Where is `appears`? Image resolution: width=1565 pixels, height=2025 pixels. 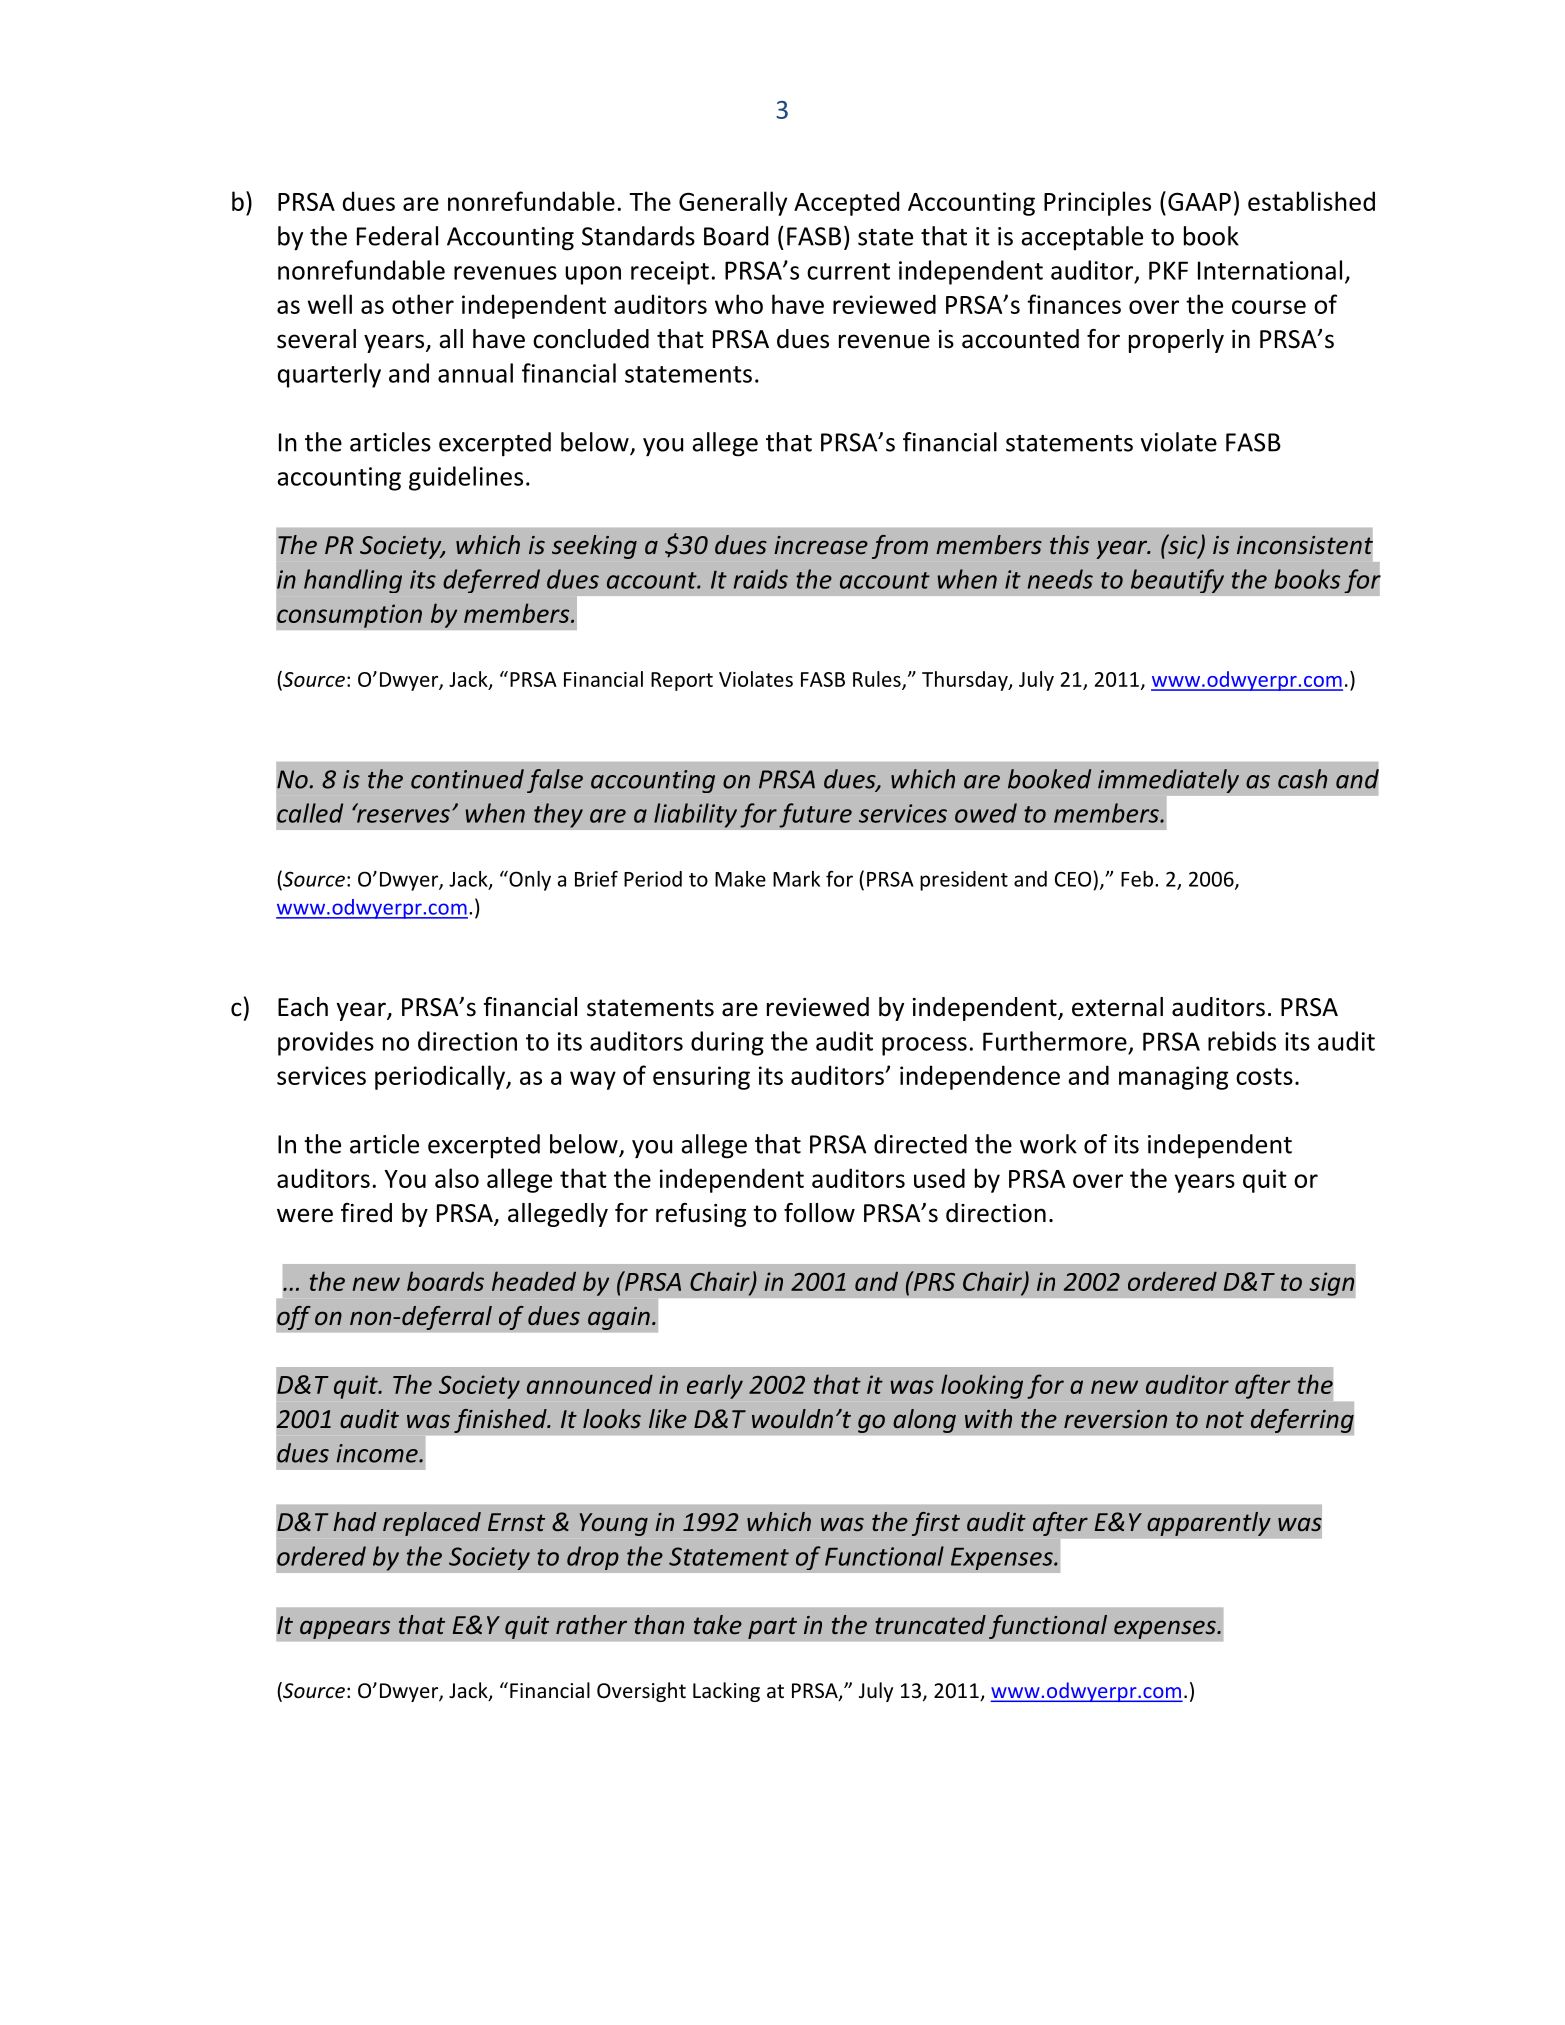 appears is located at coordinates (345, 1629).
